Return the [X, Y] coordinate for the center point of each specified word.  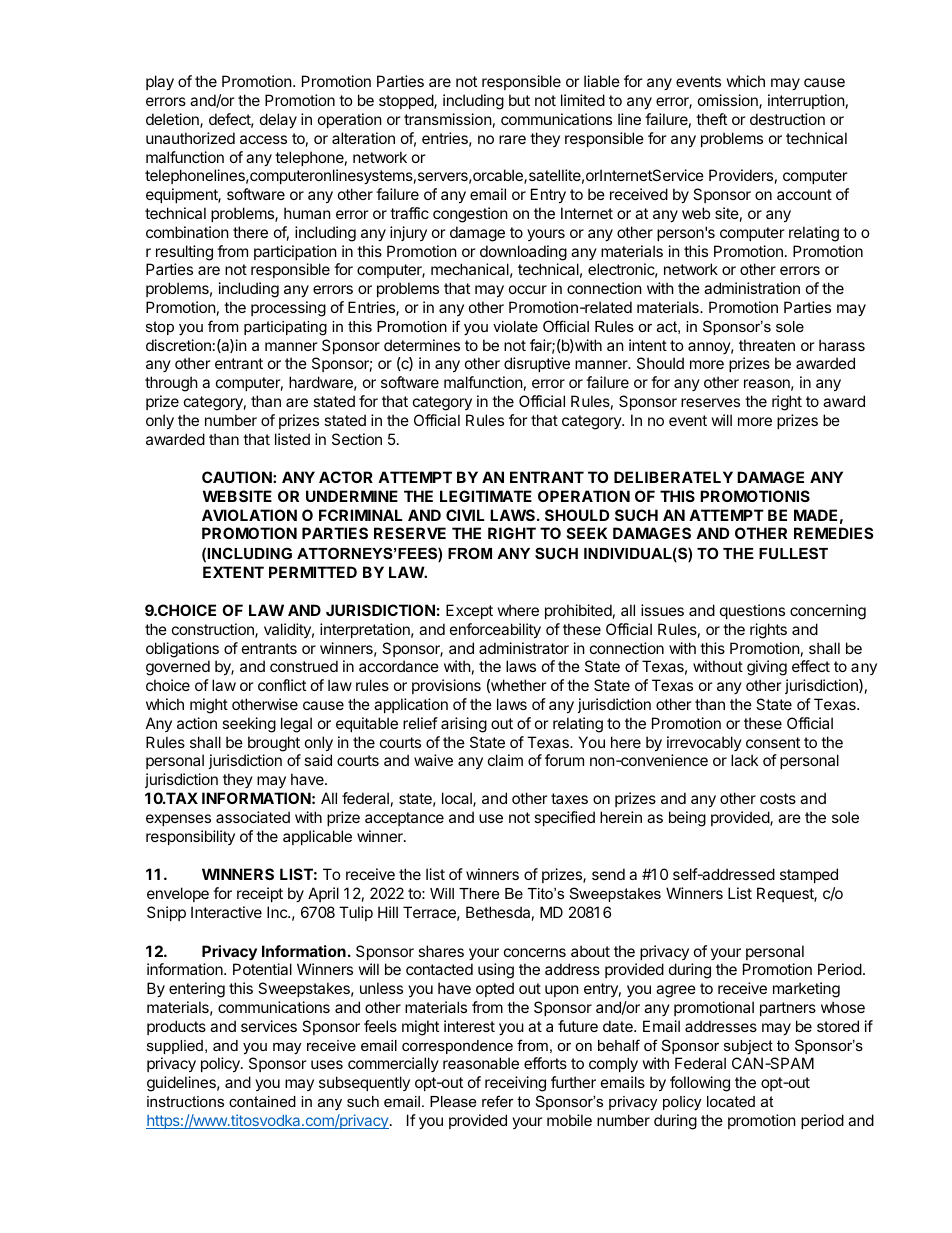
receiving [515, 1084]
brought [274, 744]
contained [262, 1101]
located [731, 1101]
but [519, 100]
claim [505, 760]
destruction [787, 119]
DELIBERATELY [673, 477]
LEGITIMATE [486, 496]
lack [744, 760]
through [171, 384]
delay [278, 120]
